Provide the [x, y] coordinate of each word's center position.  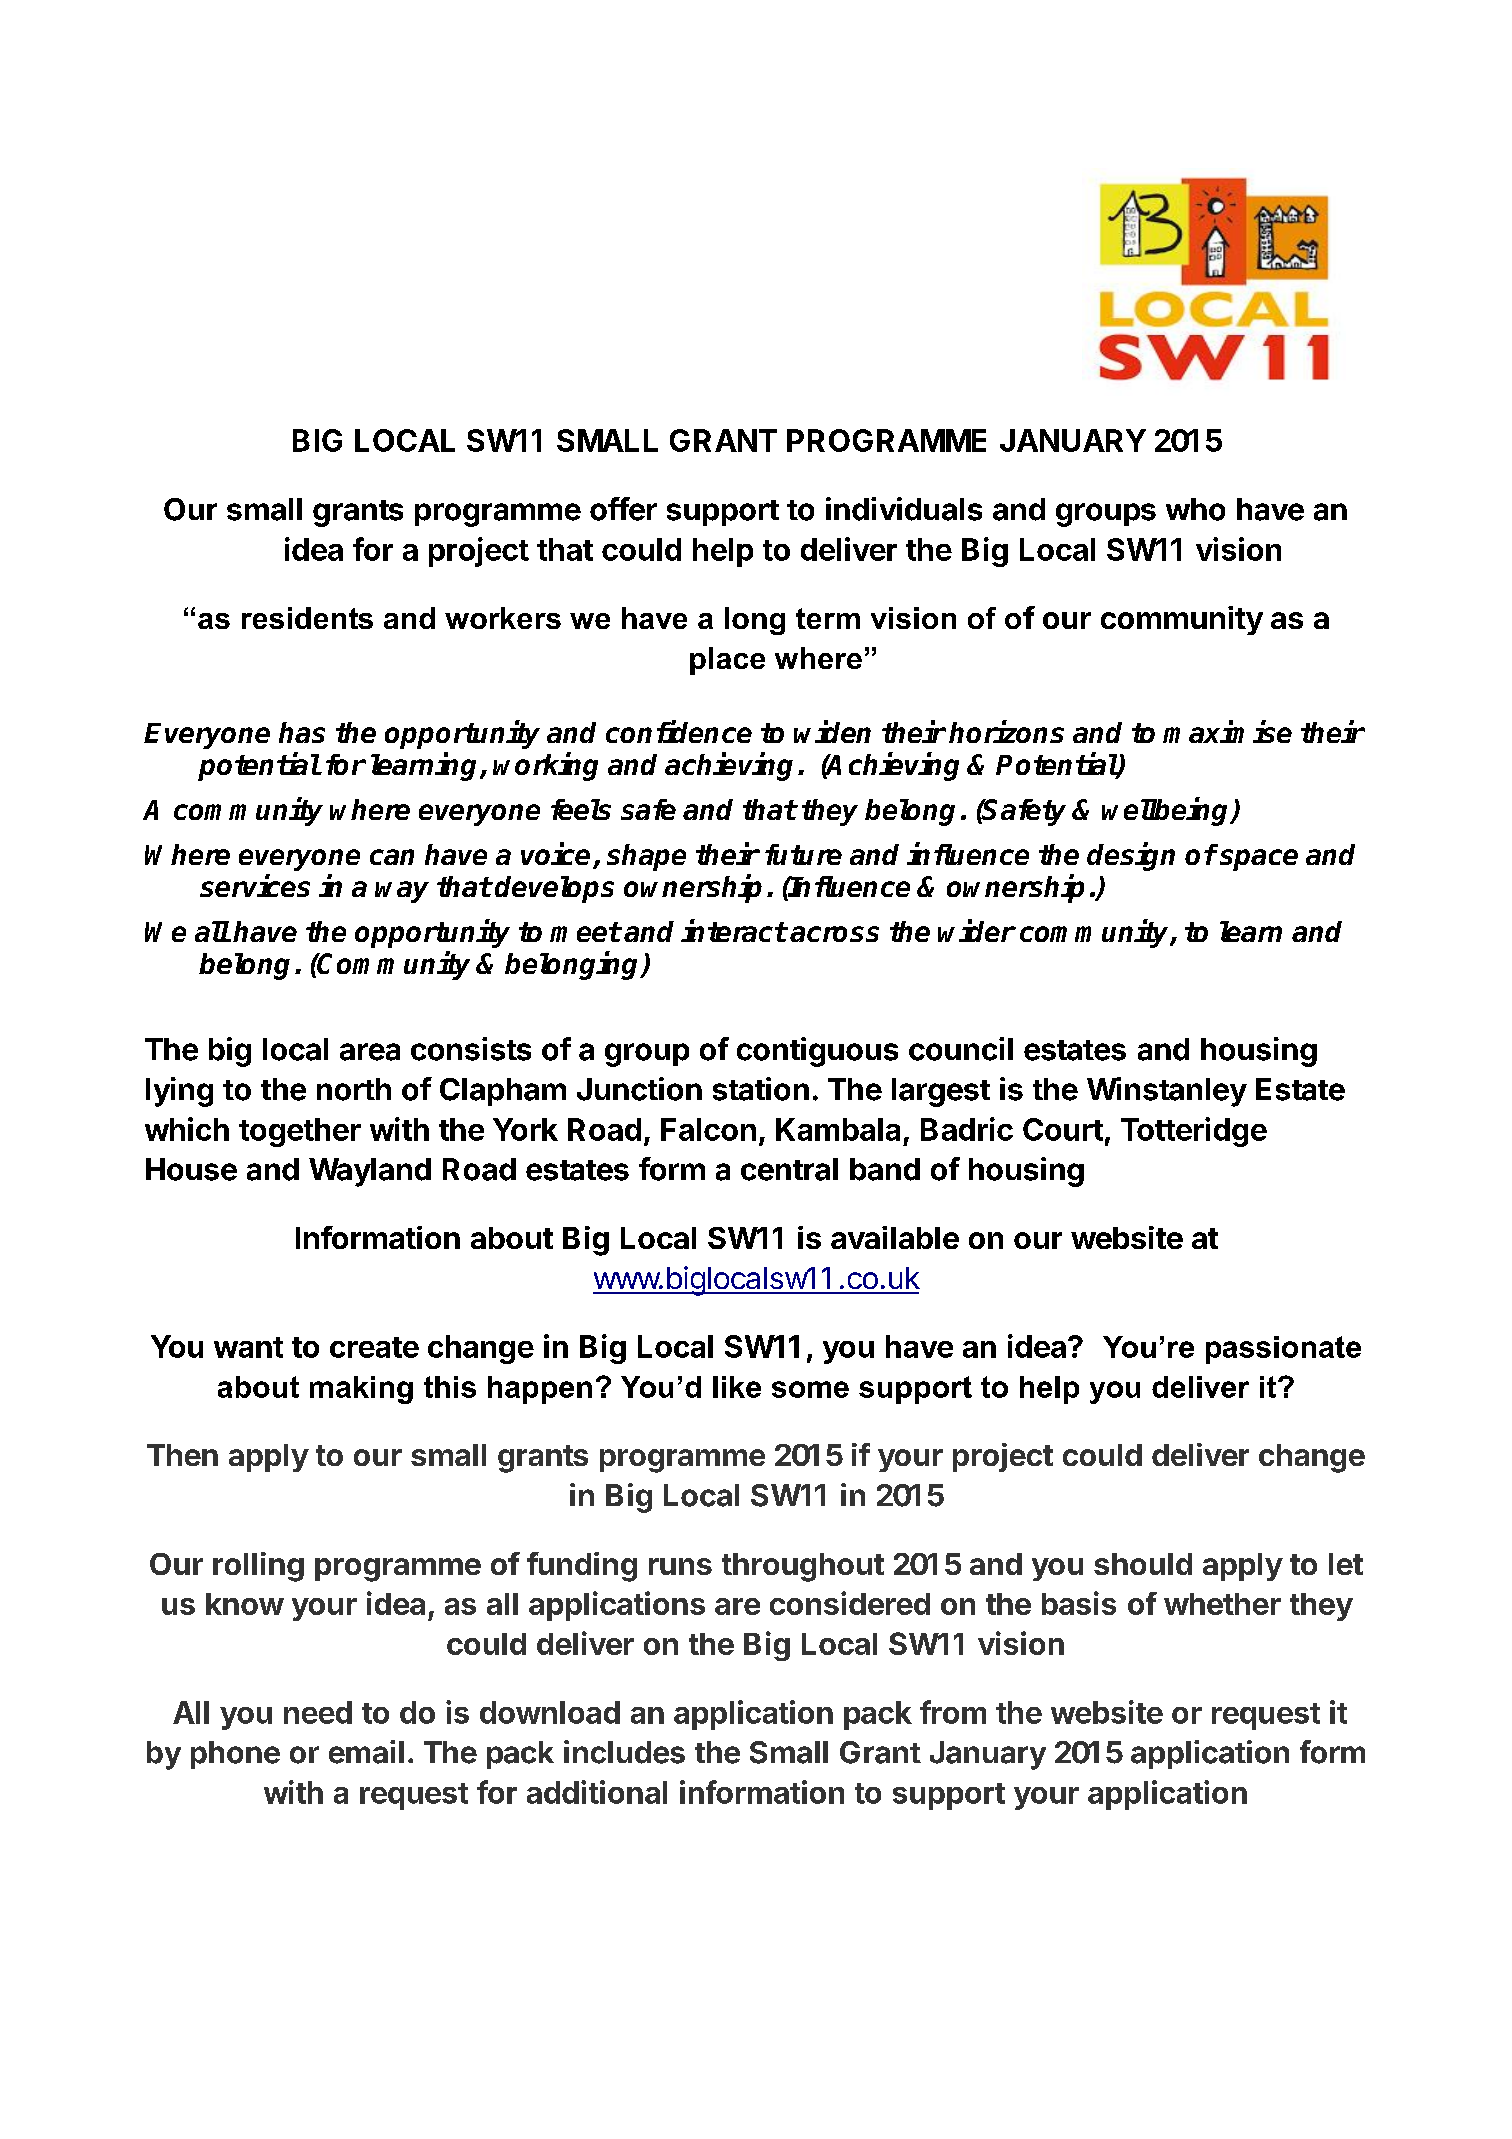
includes [624, 1752]
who [1195, 509]
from [953, 1712]
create [374, 1347]
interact [734, 930]
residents [307, 618]
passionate [1283, 1350]
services [255, 885]
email [366, 1752]
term [828, 618]
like [737, 1387]
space [1259, 860]
